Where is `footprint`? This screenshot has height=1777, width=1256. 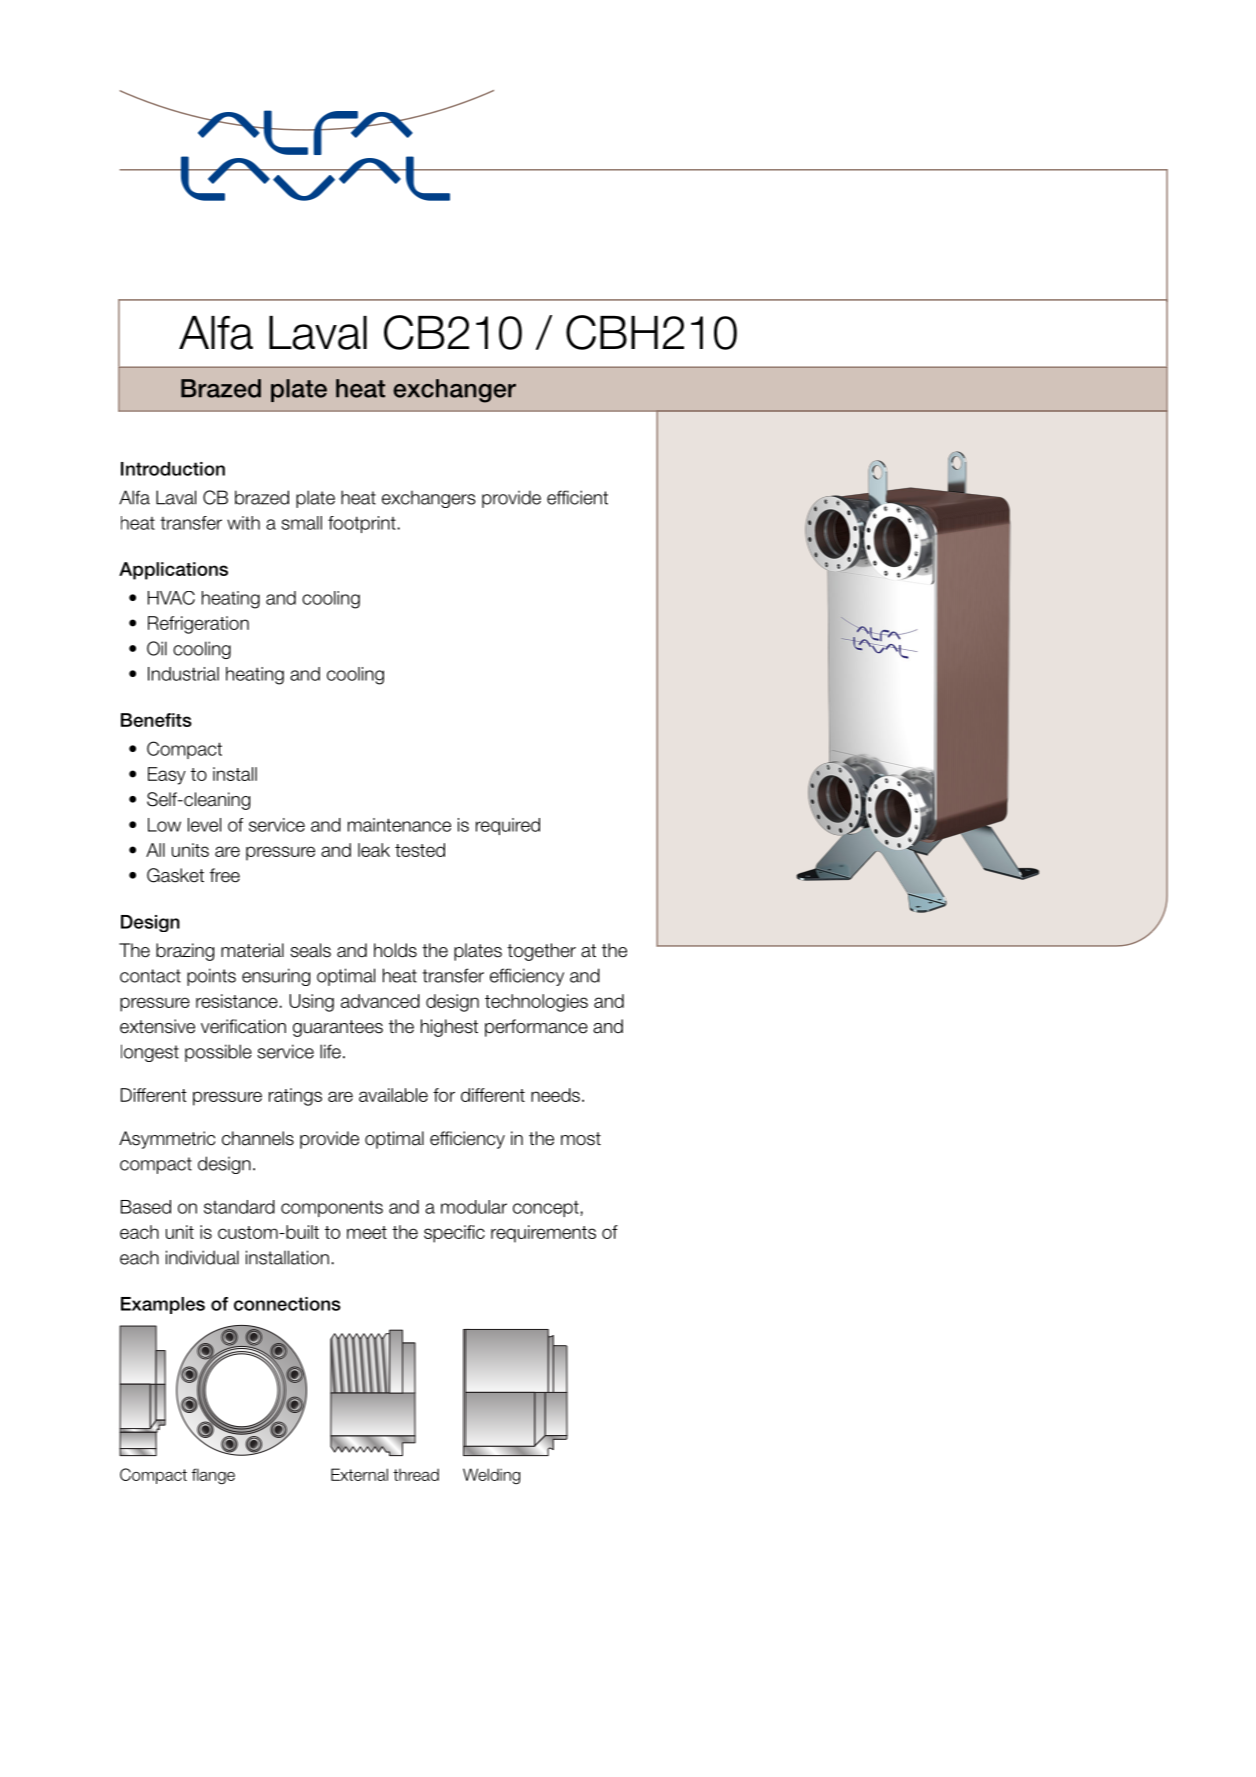
footprint is located at coordinates (362, 524).
